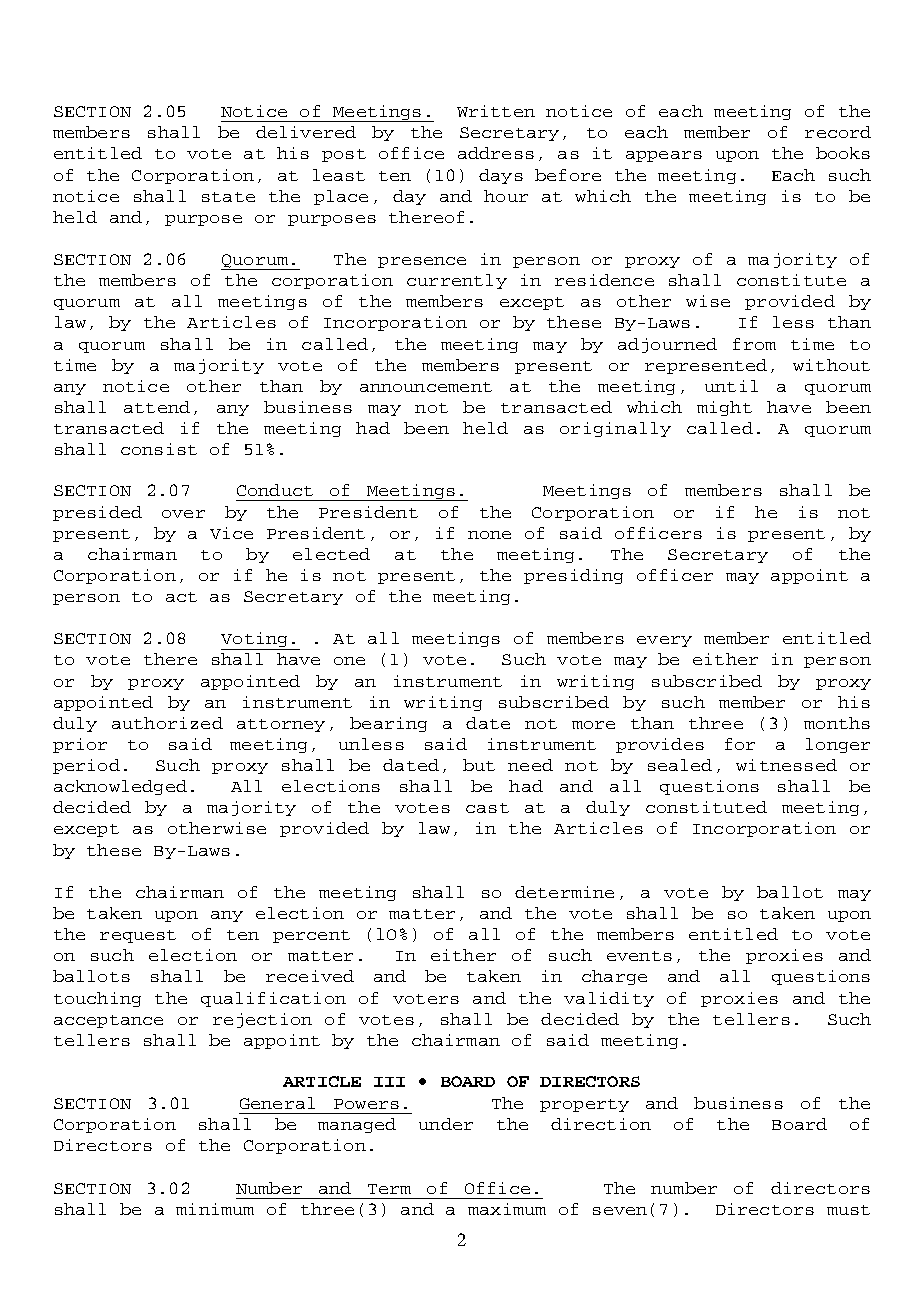 Image resolution: width=924 pixels, height=1307 pixels. I want to click on state, so click(228, 197).
